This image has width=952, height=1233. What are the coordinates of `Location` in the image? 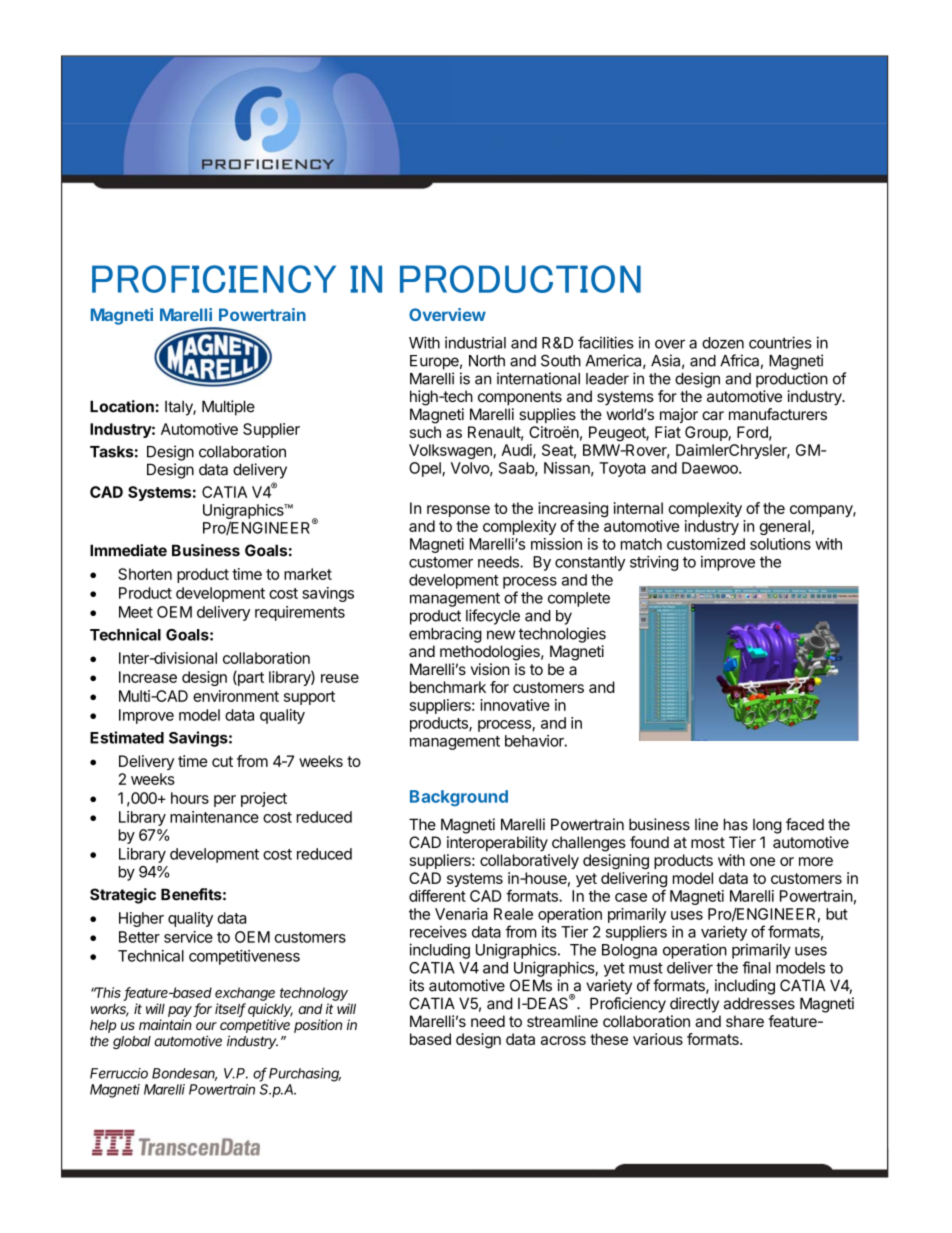 It's located at (122, 406).
